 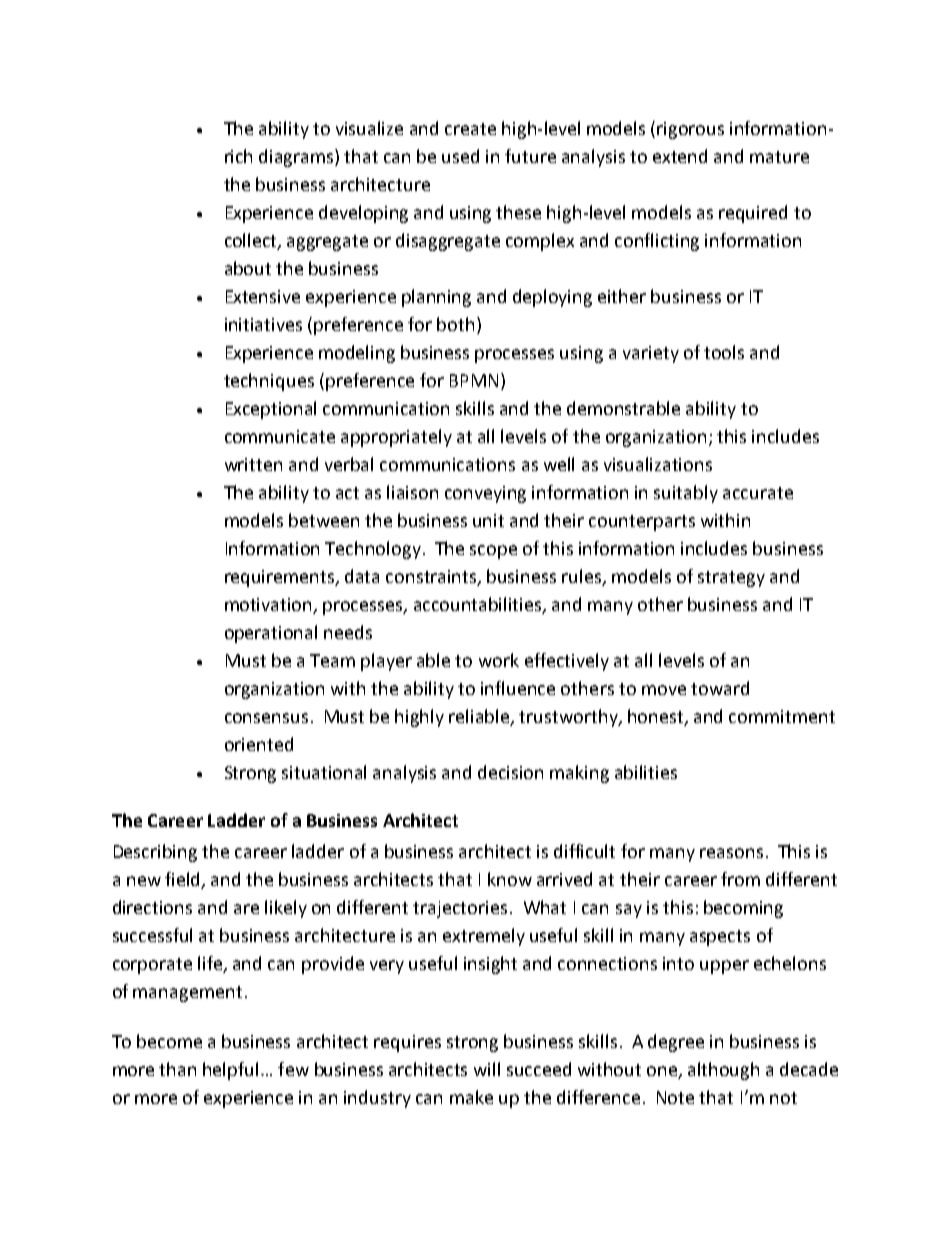 I want to click on visualize, so click(x=369, y=128).
